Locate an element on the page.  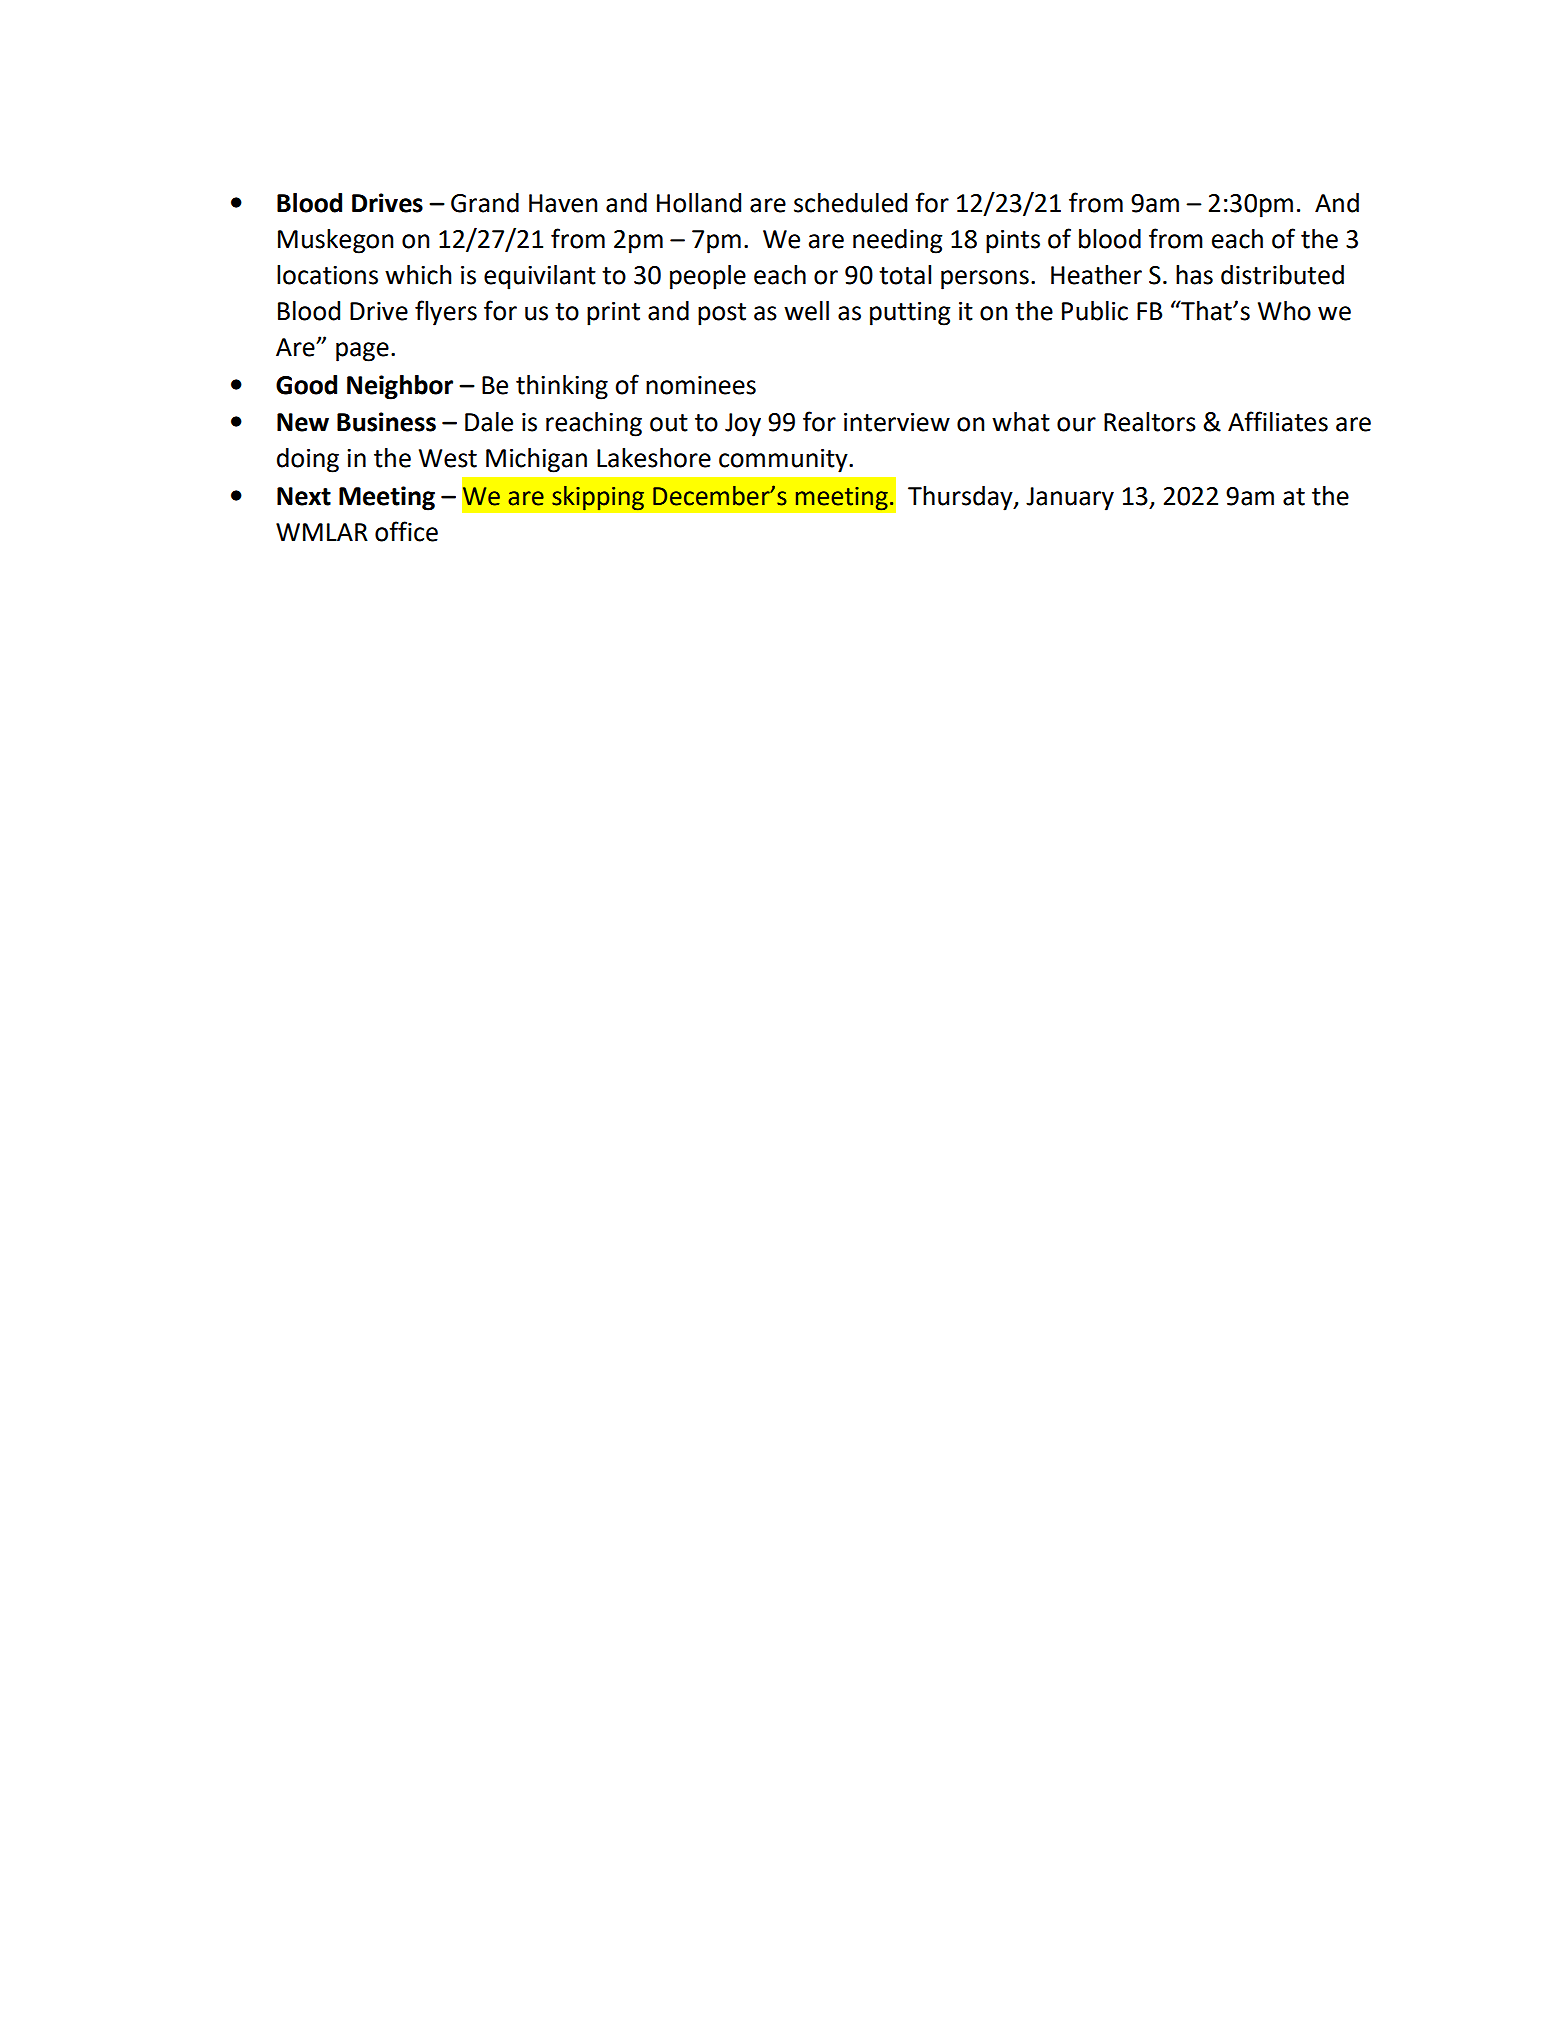
Grand is located at coordinates (485, 203).
